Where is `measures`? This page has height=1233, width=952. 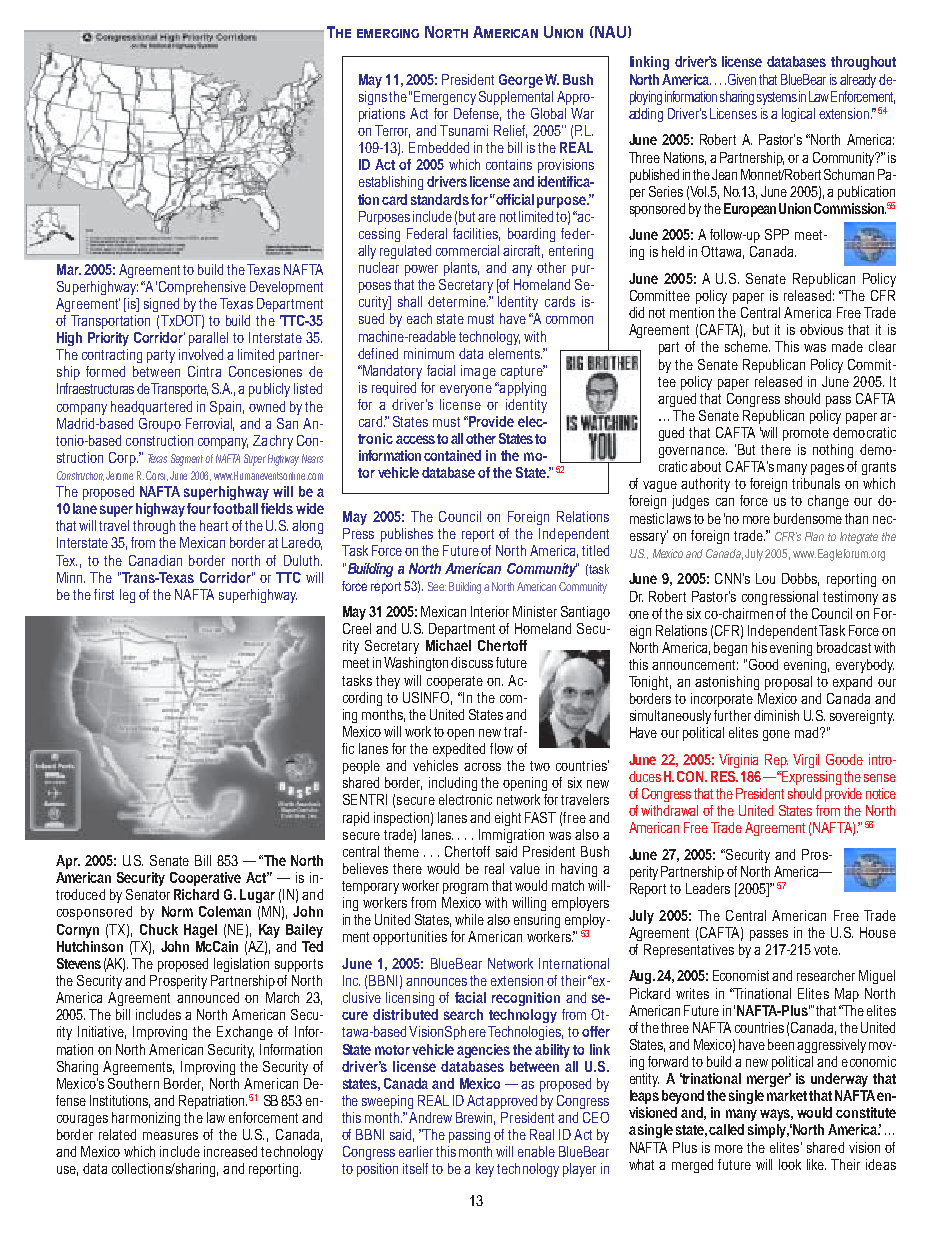 measures is located at coordinates (170, 1136).
